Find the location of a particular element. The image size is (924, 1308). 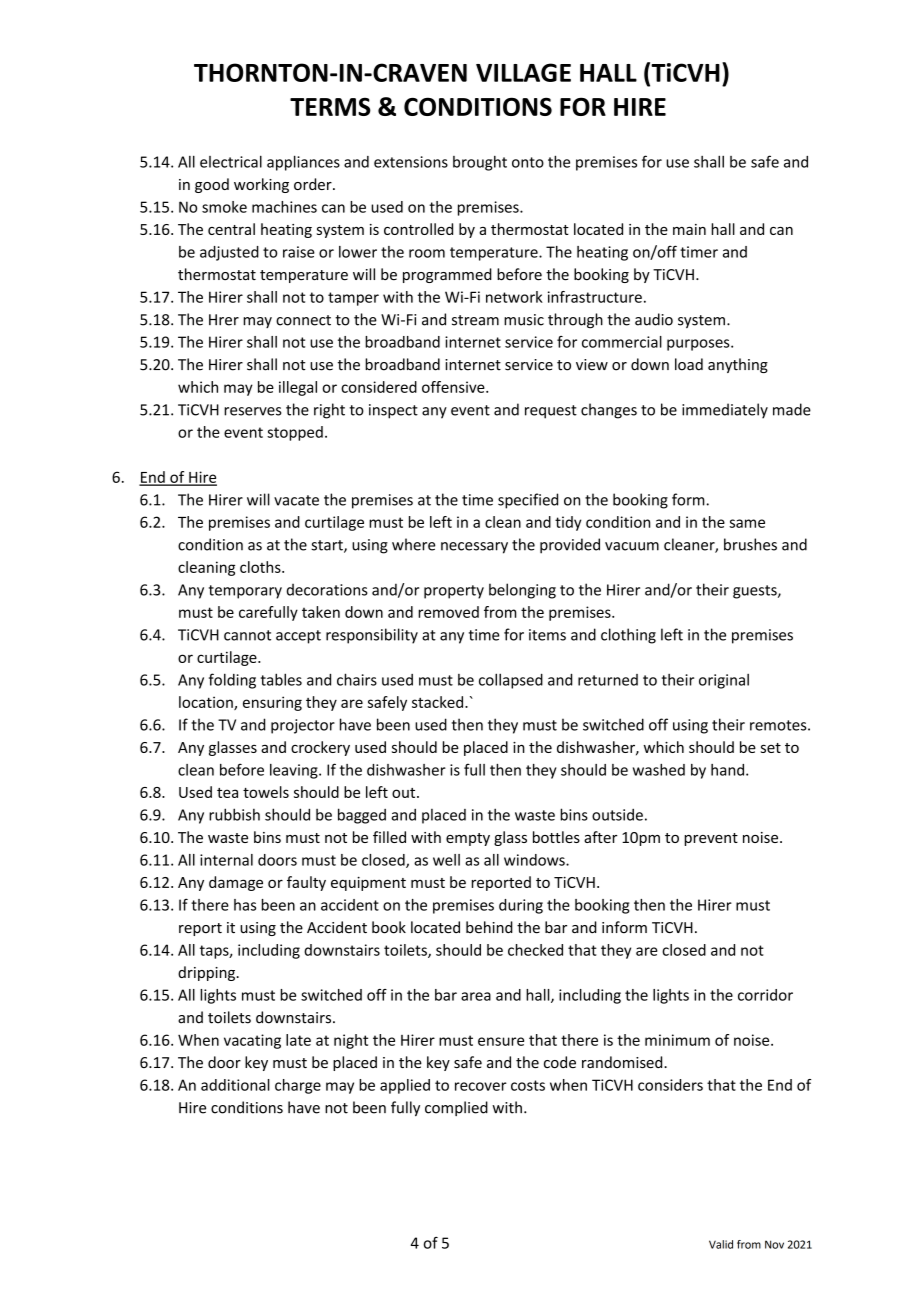

TERMS is located at coordinates (330, 106).
